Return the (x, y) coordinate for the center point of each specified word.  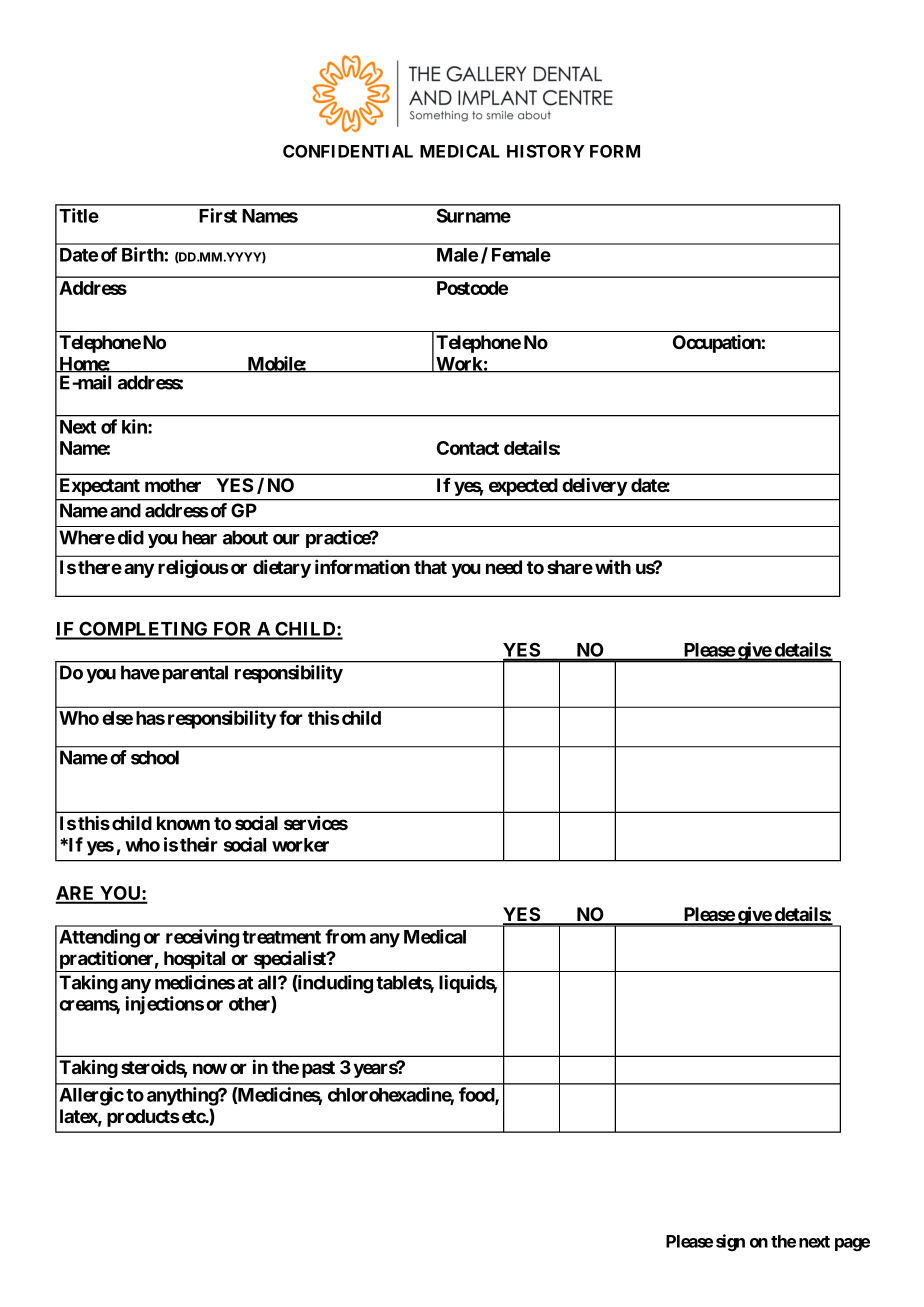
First (218, 215)
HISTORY (546, 151)
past (318, 1069)
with (613, 567)
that (430, 567)
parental (195, 674)
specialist (291, 959)
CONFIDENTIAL (348, 151)
